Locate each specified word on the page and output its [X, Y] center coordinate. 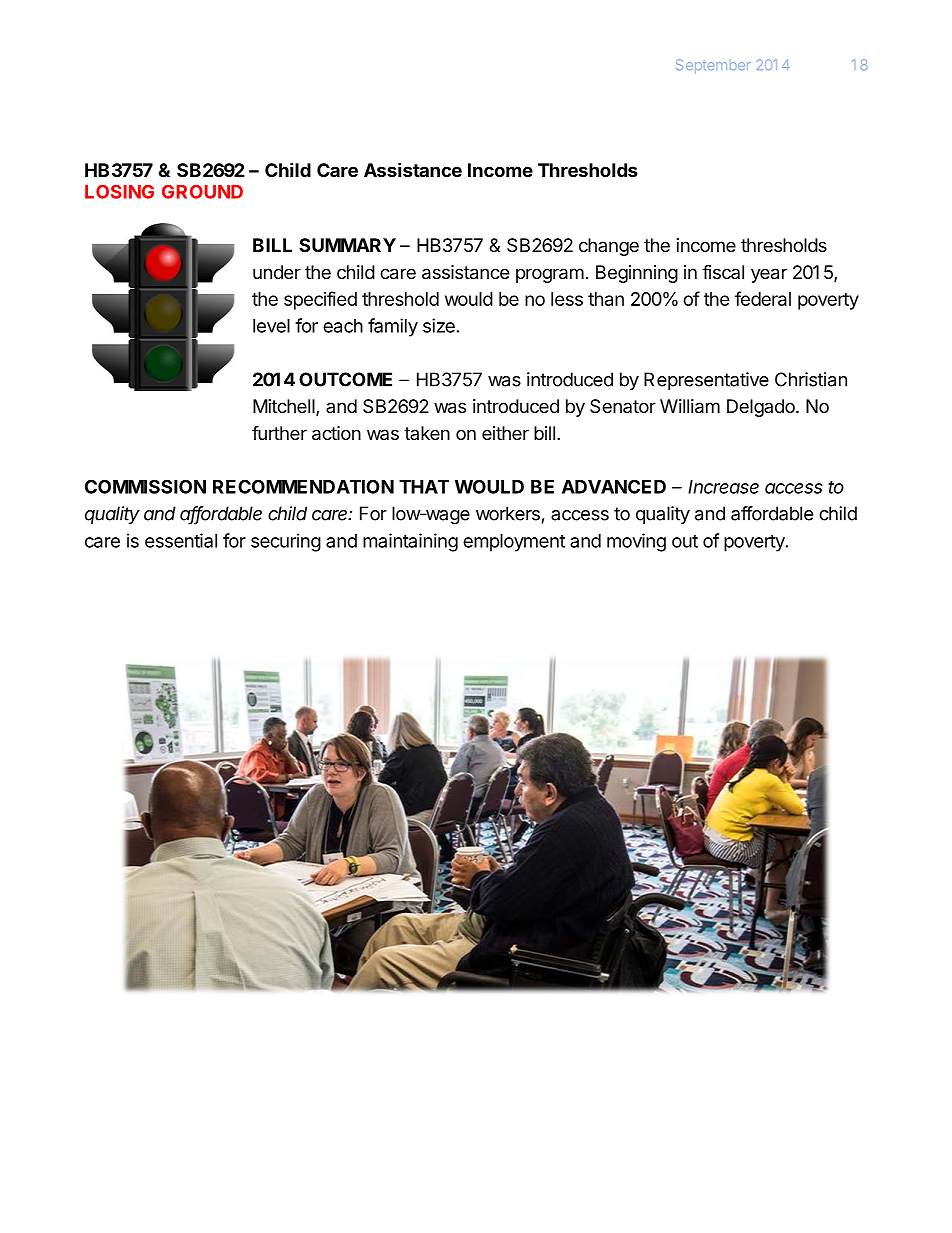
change [609, 247]
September [713, 66]
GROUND [202, 192]
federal [763, 298]
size [439, 325]
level [271, 326]
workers [508, 513]
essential [181, 540]
